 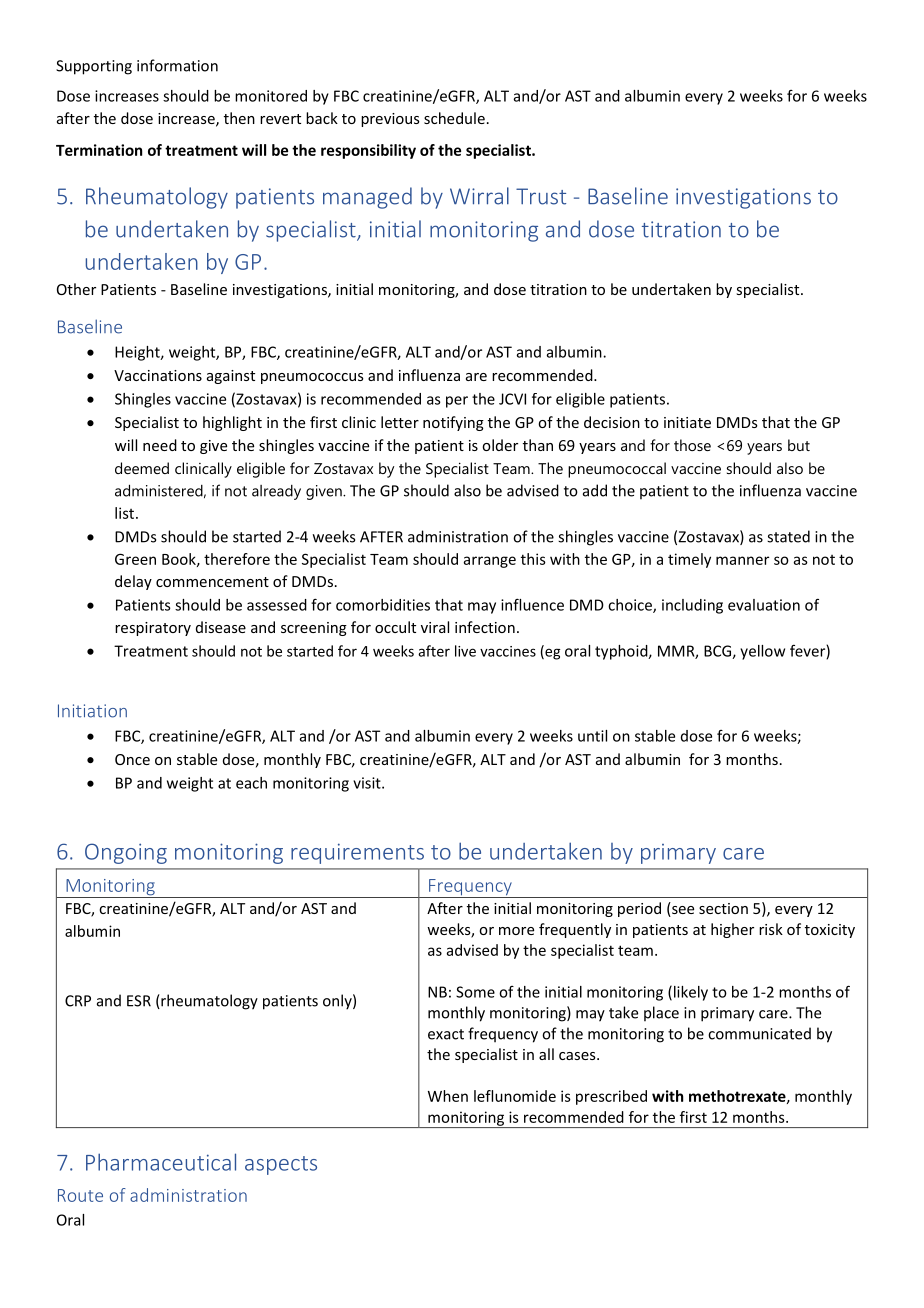 I want to click on Vaccinations, so click(x=158, y=375).
